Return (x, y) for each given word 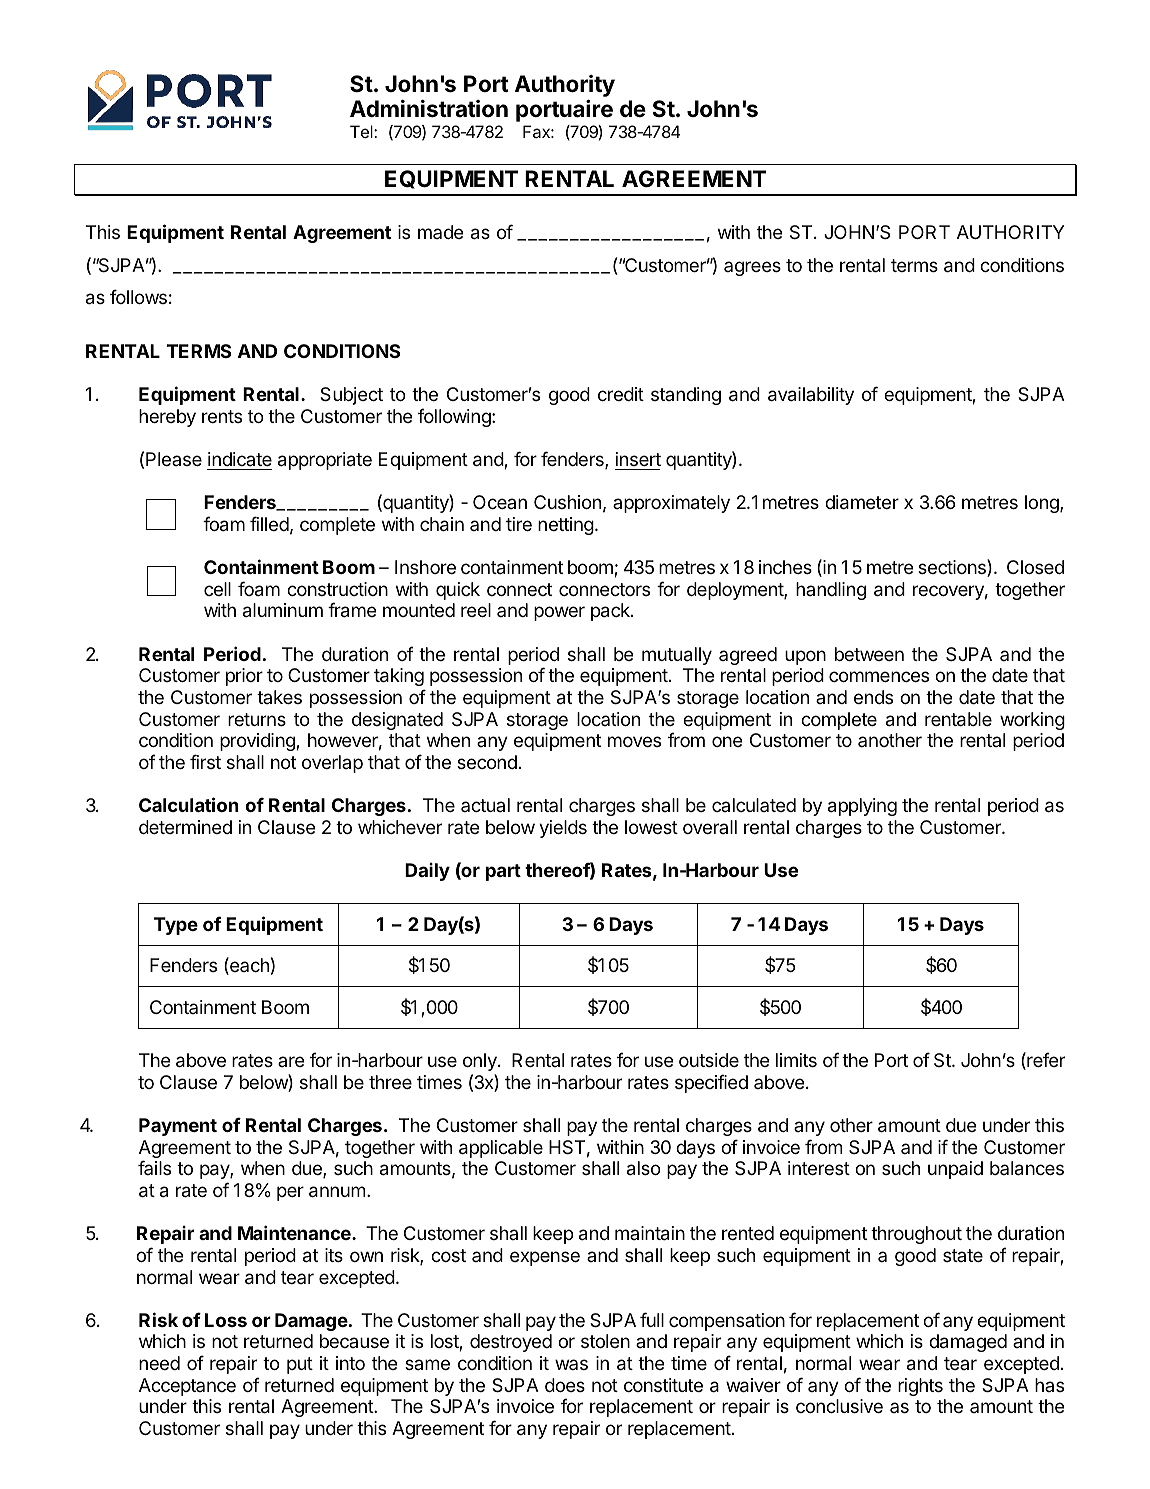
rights (920, 1387)
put (300, 1365)
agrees (752, 268)
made (441, 232)
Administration (429, 109)
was (571, 1364)
